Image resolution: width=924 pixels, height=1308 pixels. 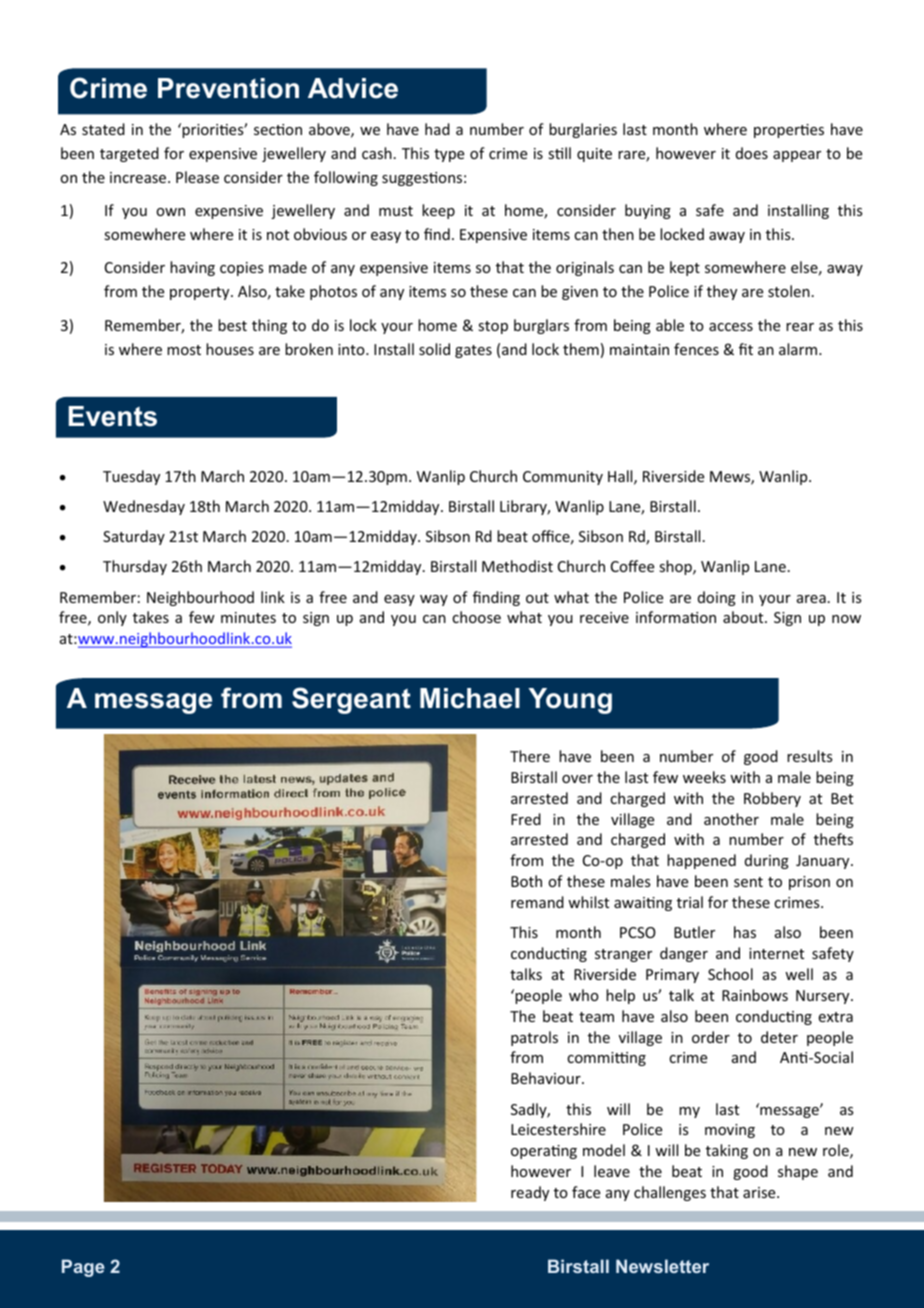 I want to click on had, so click(x=437, y=129).
